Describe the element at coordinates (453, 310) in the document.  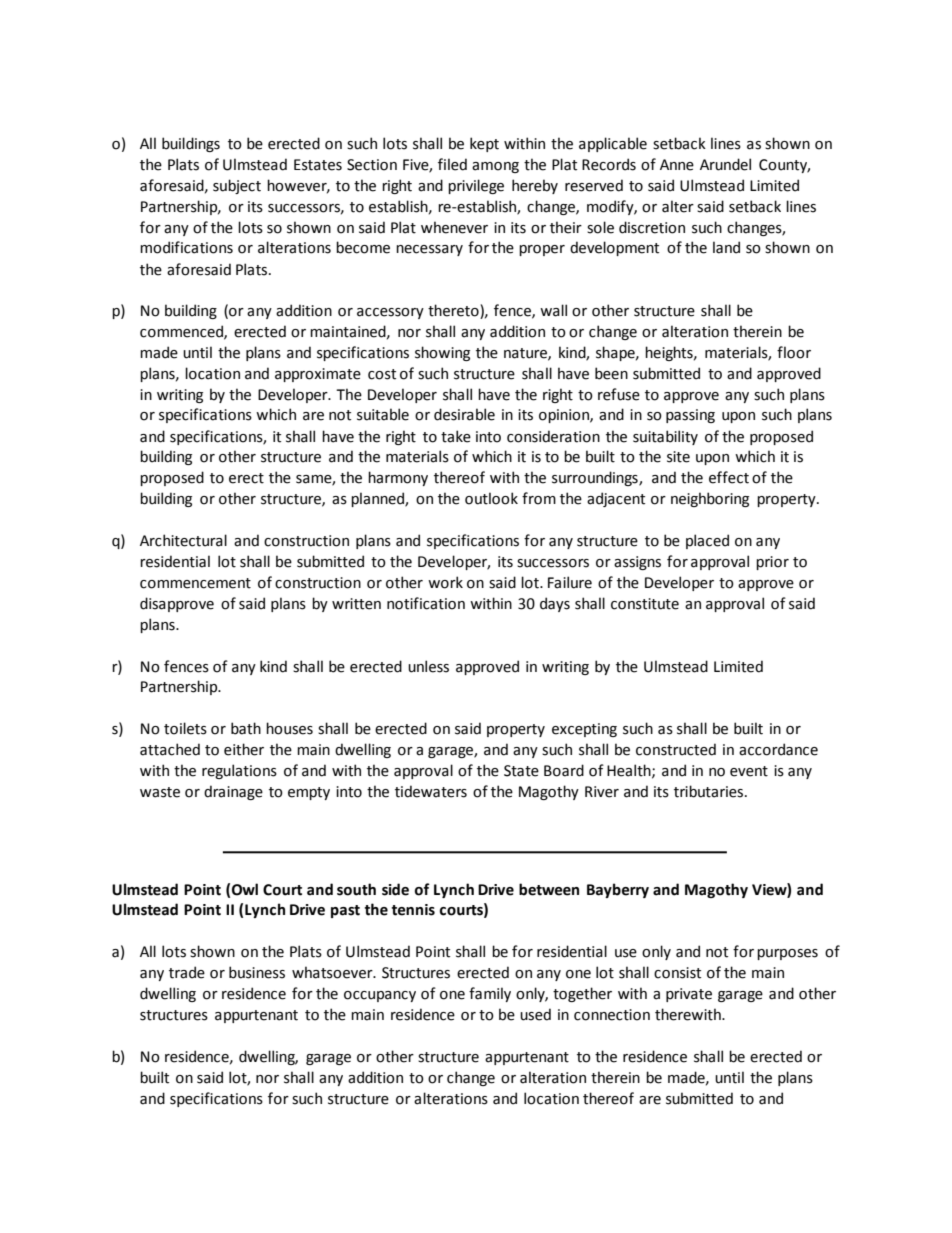
I see `thereto` at that location.
